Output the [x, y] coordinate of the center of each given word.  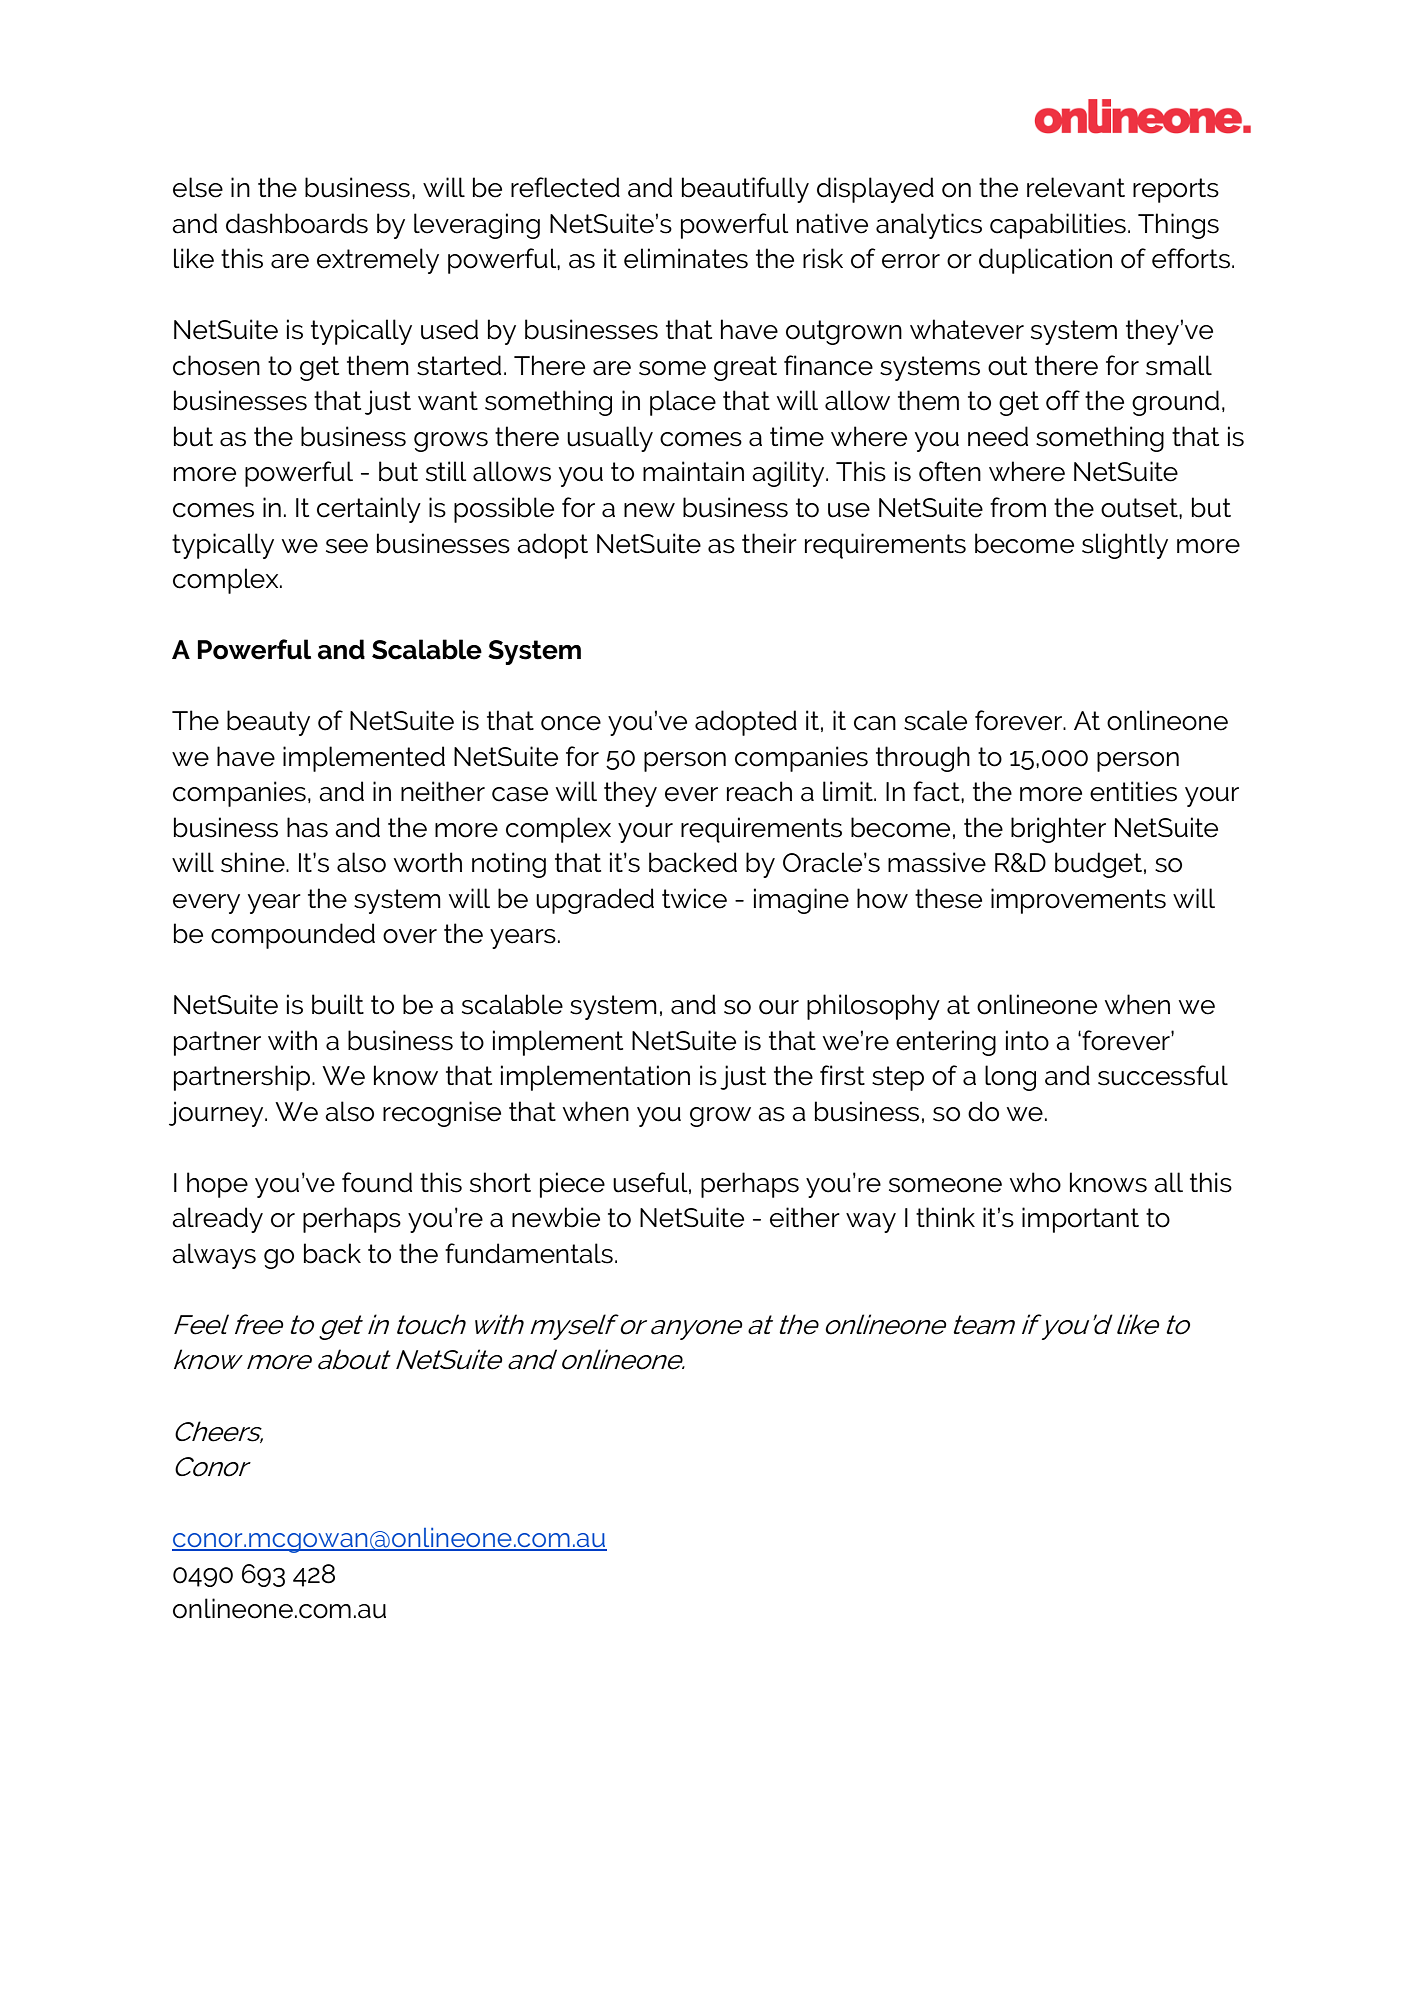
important [1080, 1220]
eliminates [686, 258]
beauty [268, 723]
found [377, 1182]
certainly [369, 510]
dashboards [297, 223]
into [1027, 1040]
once [571, 723]
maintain [693, 471]
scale [935, 720]
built [338, 1004]
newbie [556, 1217]
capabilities [1058, 226]
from [1018, 507]
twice [694, 898]
